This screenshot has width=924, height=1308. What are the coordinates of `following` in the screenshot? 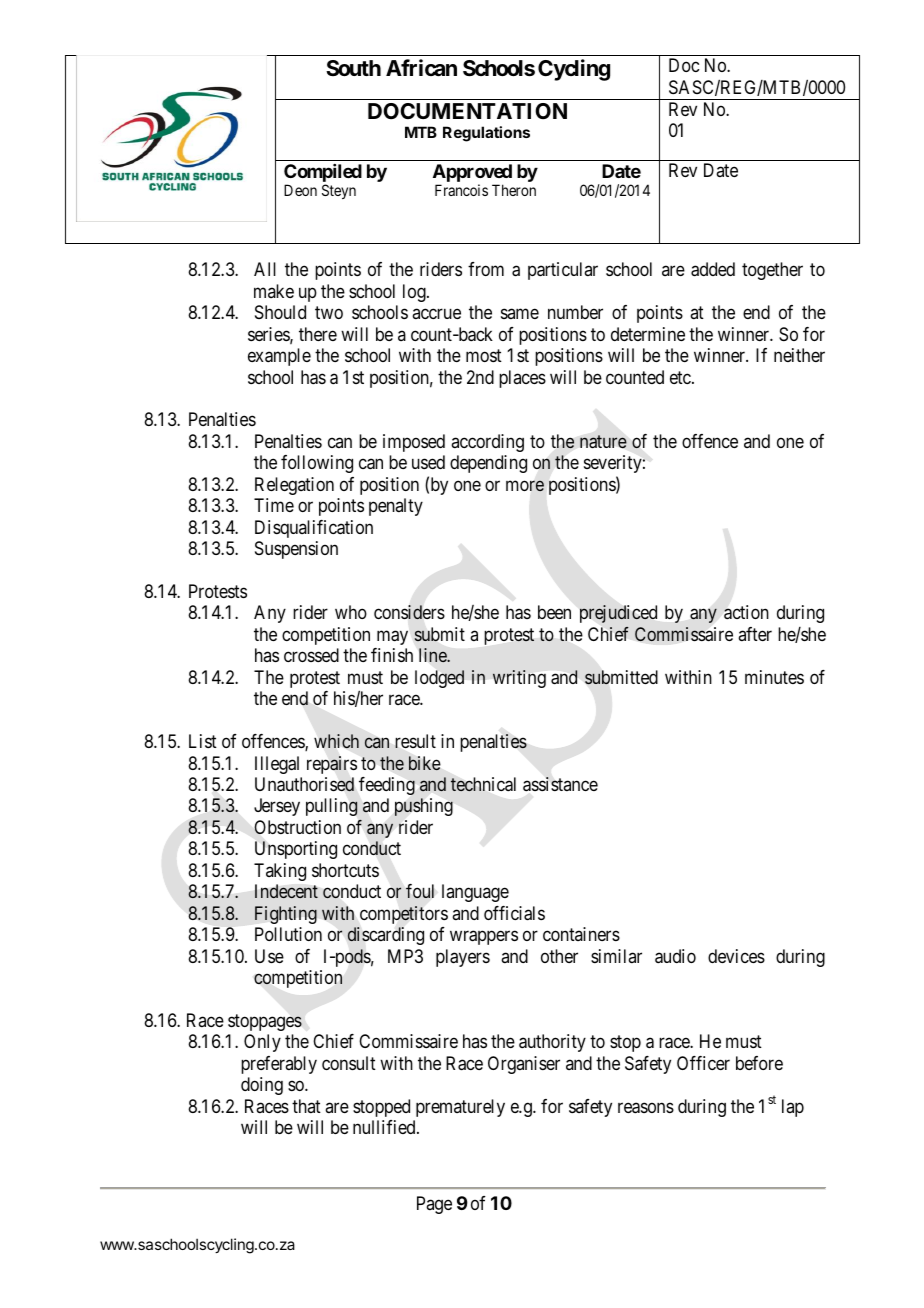 It's located at (317, 464).
